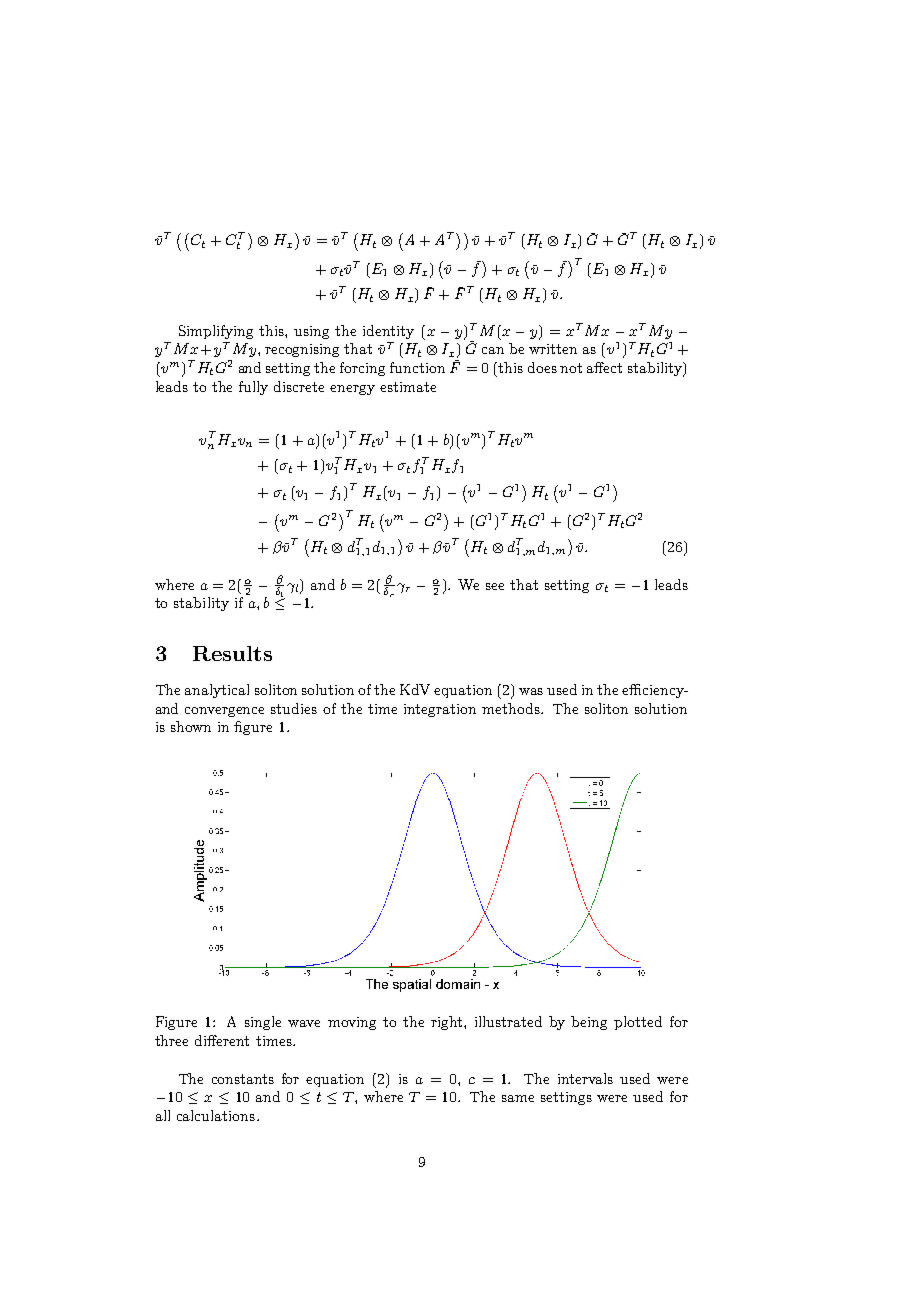 This screenshot has width=924, height=1308. What do you see at coordinates (585, 1078) in the screenshot?
I see `intervals` at bounding box center [585, 1078].
